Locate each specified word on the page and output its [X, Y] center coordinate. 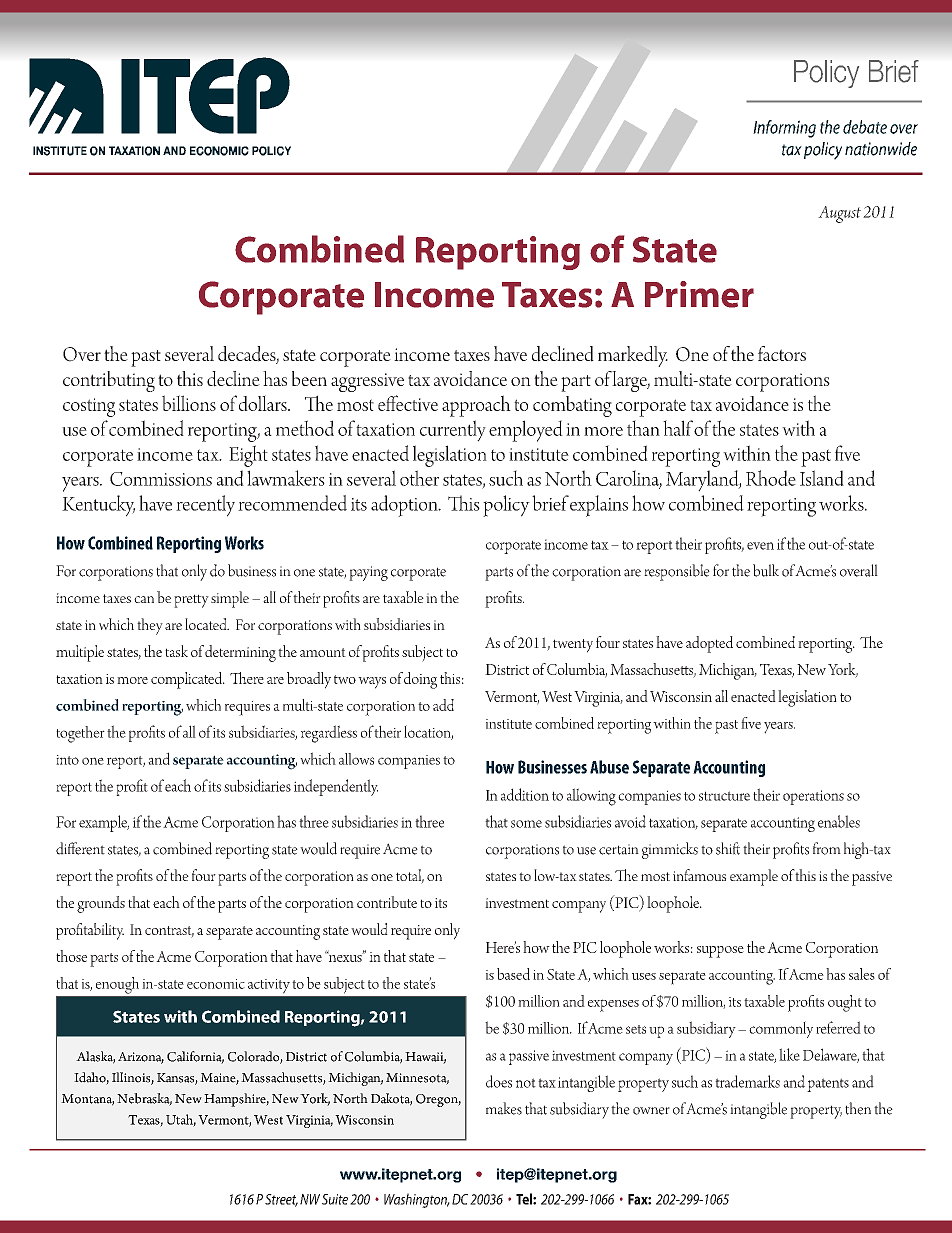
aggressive [367, 382]
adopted [709, 644]
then [858, 1108]
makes [504, 1108]
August [839, 214]
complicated [187, 680]
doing [420, 680]
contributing [109, 381]
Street [281, 1200]
